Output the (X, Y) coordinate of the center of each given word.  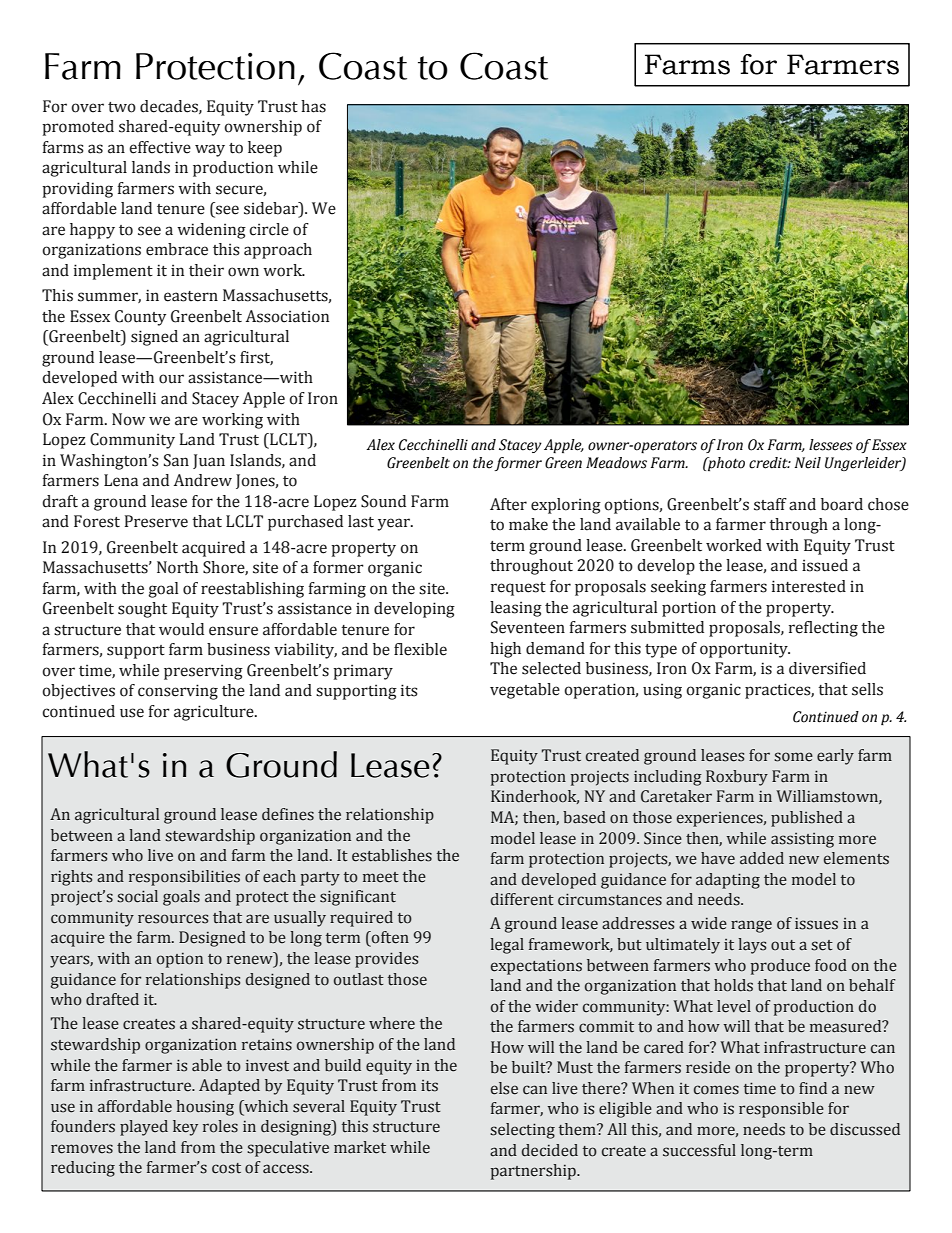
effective (160, 147)
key (185, 1128)
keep (265, 149)
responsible (781, 1110)
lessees (831, 445)
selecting (522, 1131)
